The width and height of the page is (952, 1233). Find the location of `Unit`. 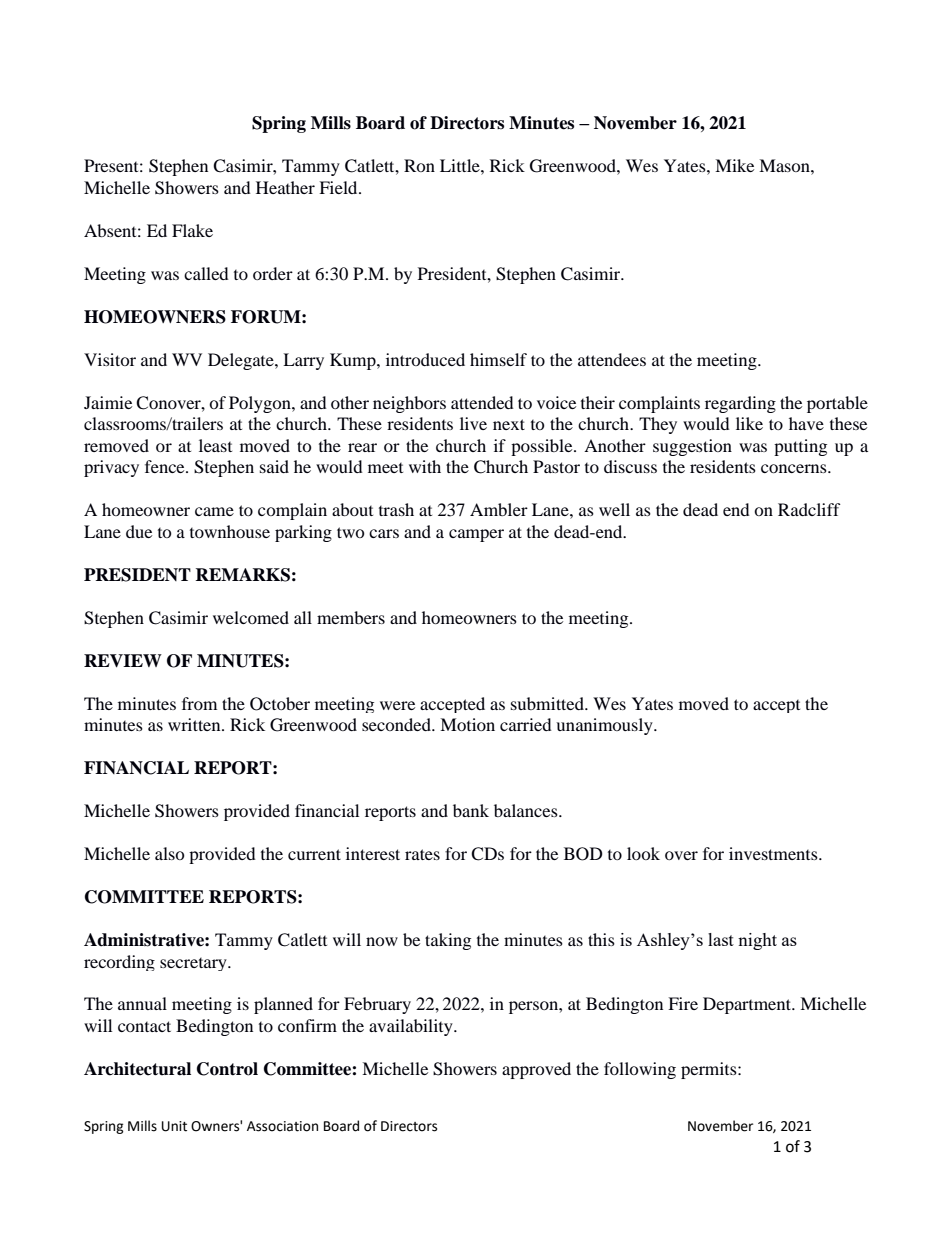

Unit is located at coordinates (174, 1126).
